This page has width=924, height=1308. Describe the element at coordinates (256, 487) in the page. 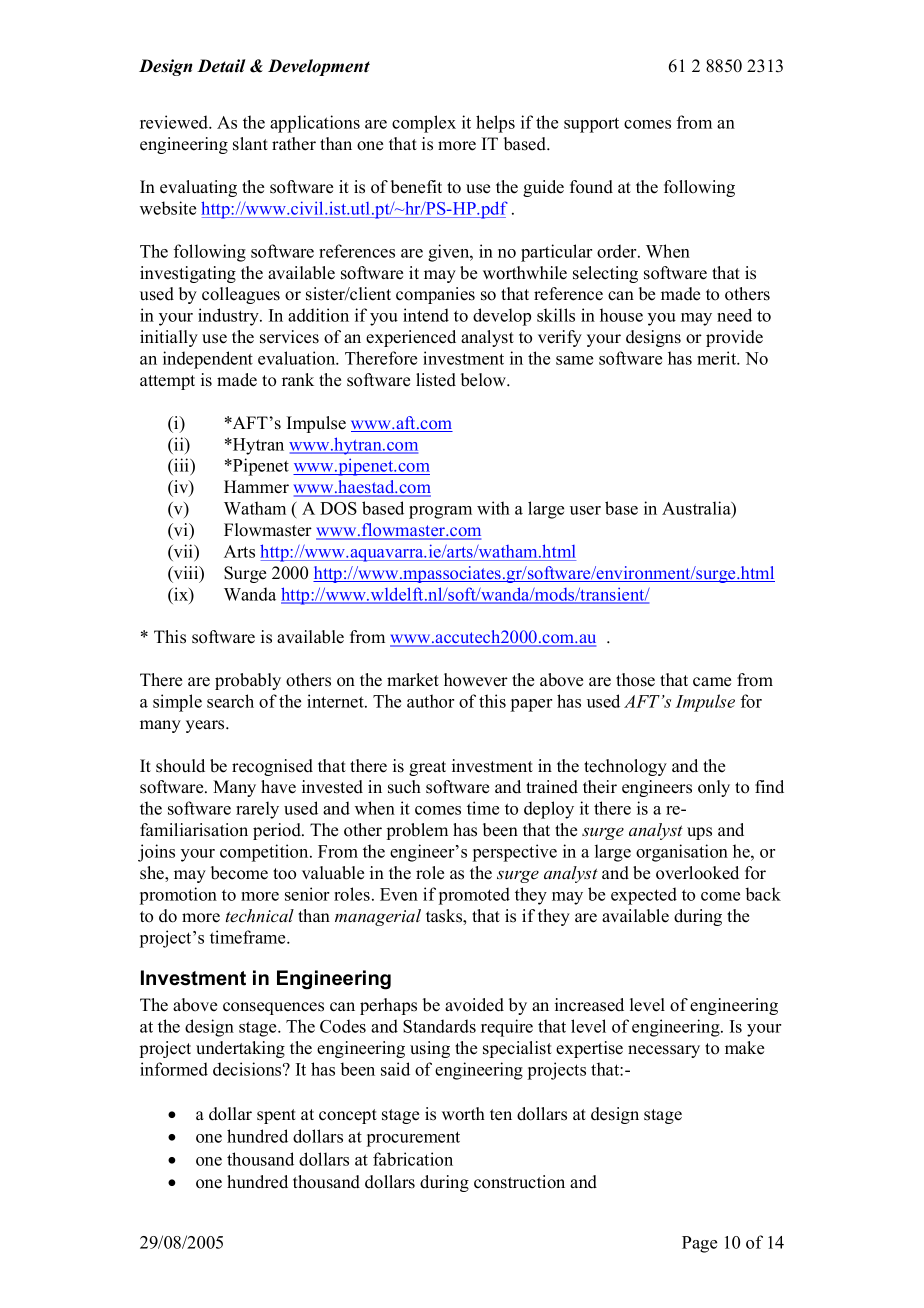

I see `Hammer` at that location.
